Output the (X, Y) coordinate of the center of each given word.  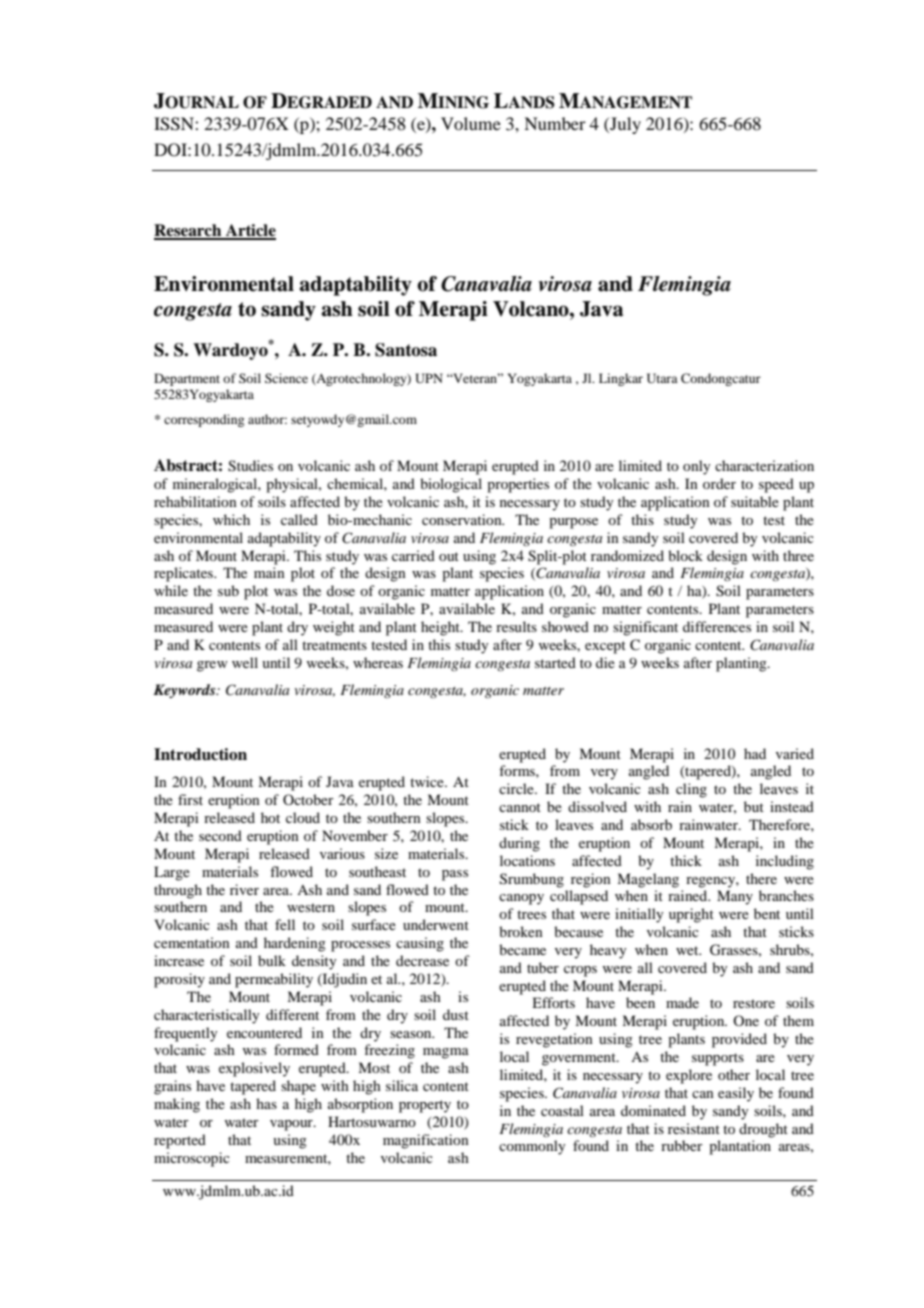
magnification (426, 1141)
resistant (694, 1128)
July (624, 125)
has (266, 1103)
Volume (471, 123)
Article (249, 231)
